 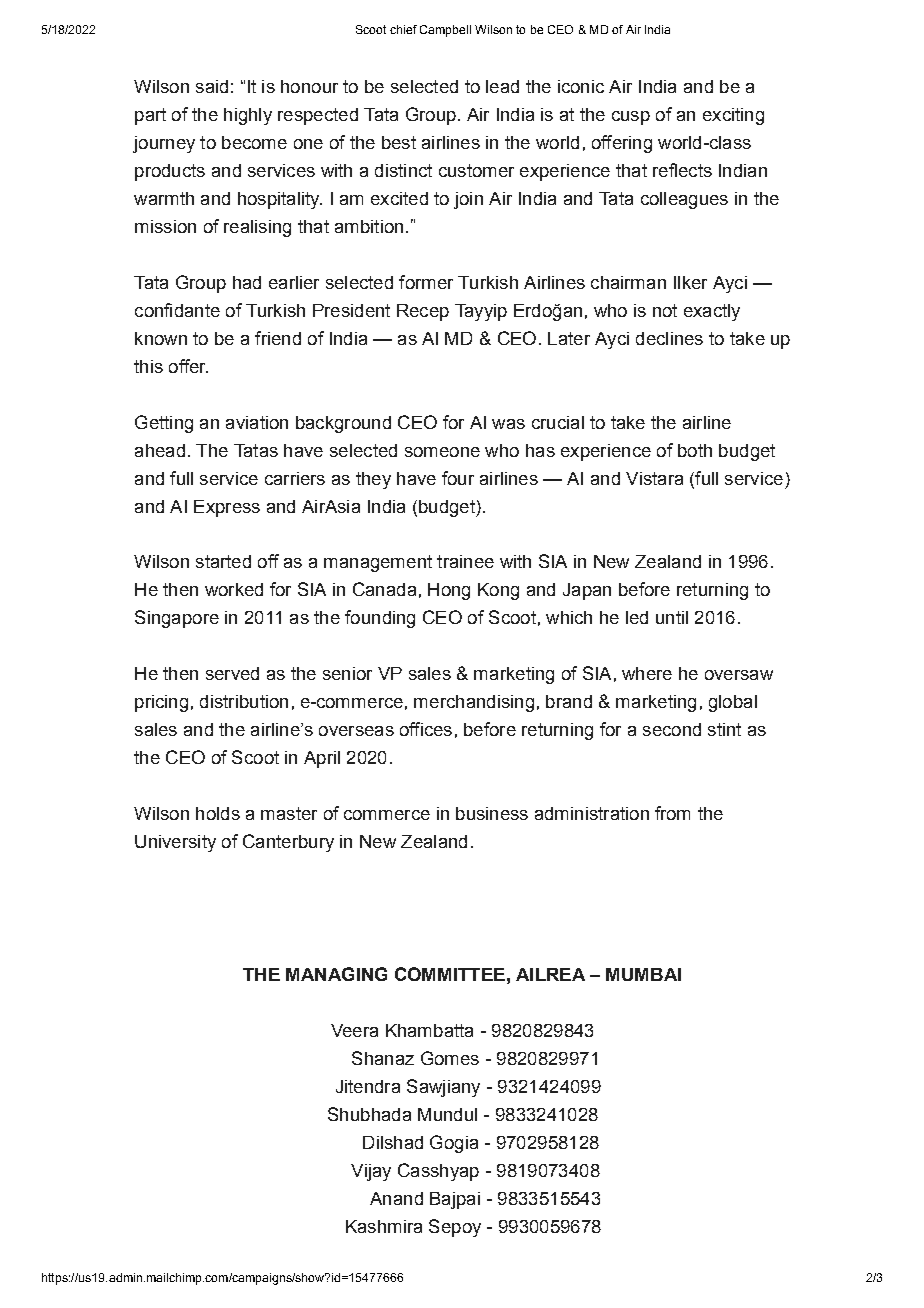 I want to click on not, so click(x=665, y=310).
